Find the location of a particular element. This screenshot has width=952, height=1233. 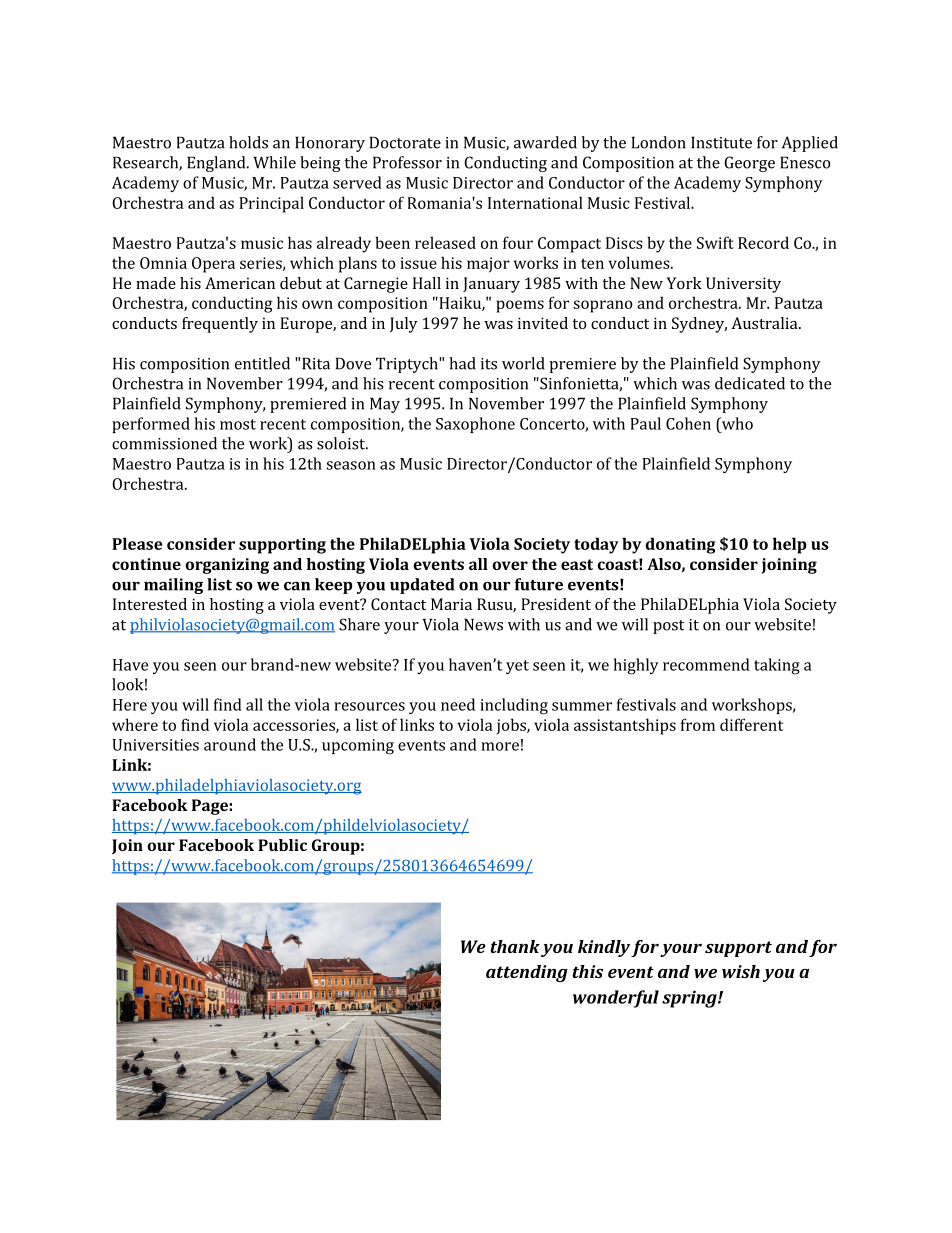

Public is located at coordinates (282, 845).
